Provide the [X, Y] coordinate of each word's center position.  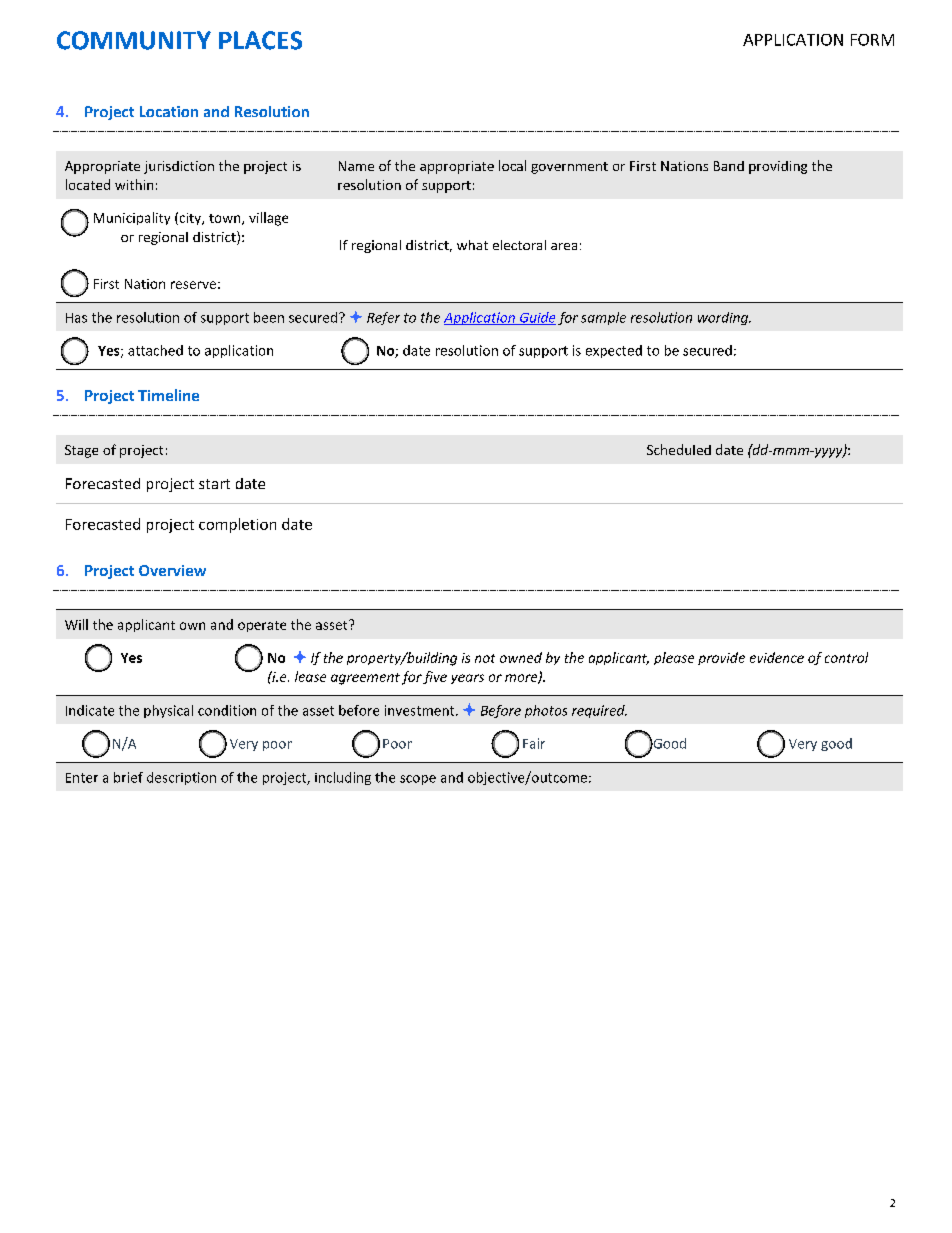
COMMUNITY [134, 40]
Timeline [168, 395]
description [181, 778]
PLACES [260, 40]
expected [614, 351]
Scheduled [679, 449]
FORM [872, 40]
